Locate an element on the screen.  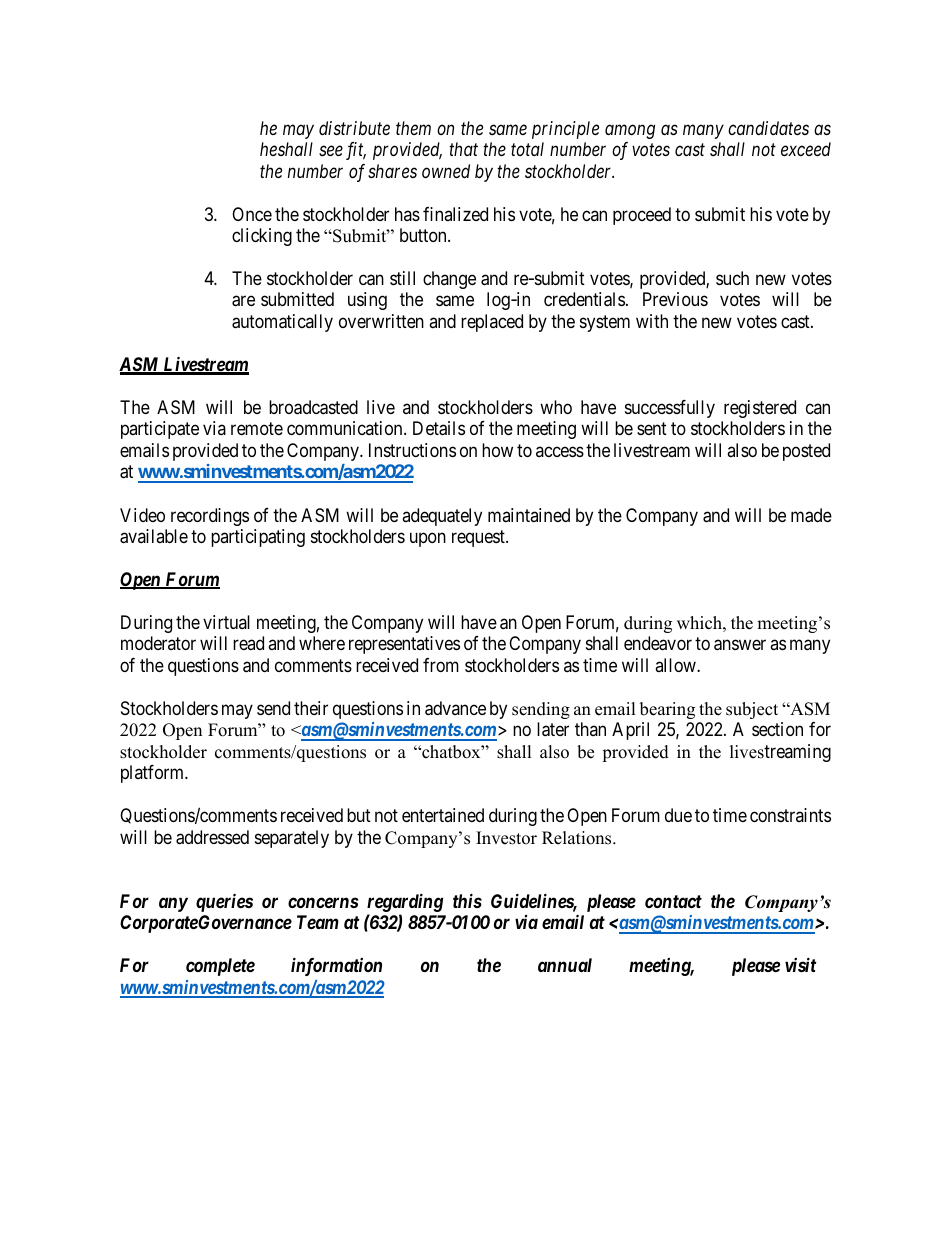
such is located at coordinates (732, 278).
